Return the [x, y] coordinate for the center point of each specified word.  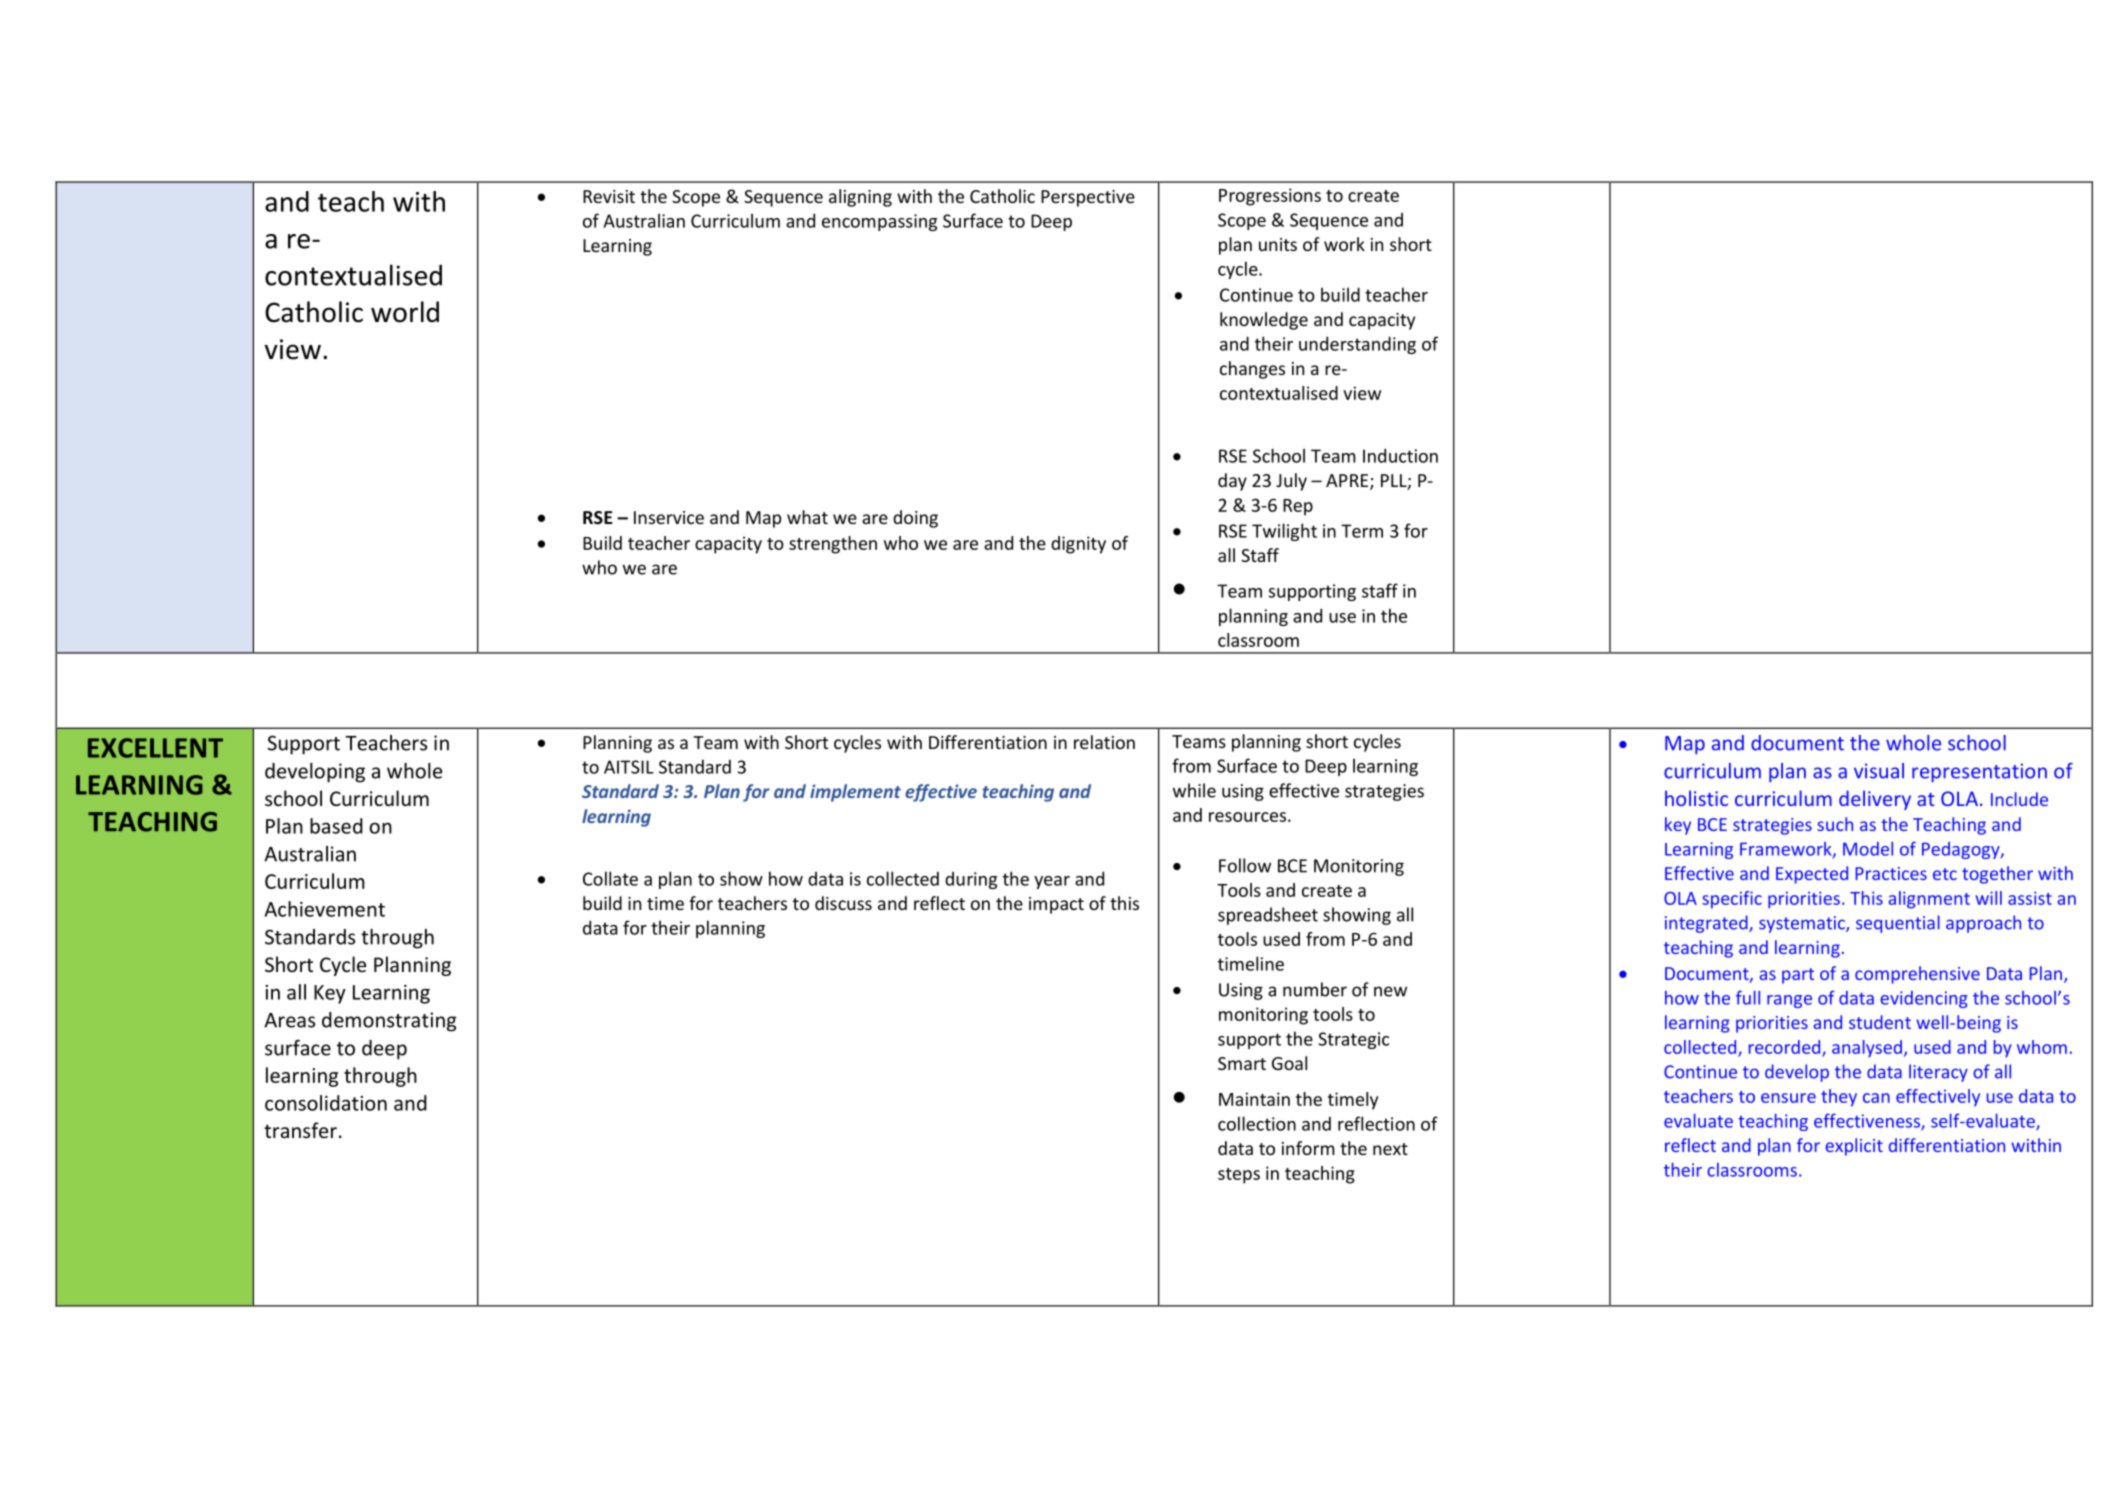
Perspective [1088, 198]
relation [1104, 742]
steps [1239, 1176]
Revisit [609, 196]
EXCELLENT [155, 748]
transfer [300, 1130]
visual [1879, 771]
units [1278, 244]
